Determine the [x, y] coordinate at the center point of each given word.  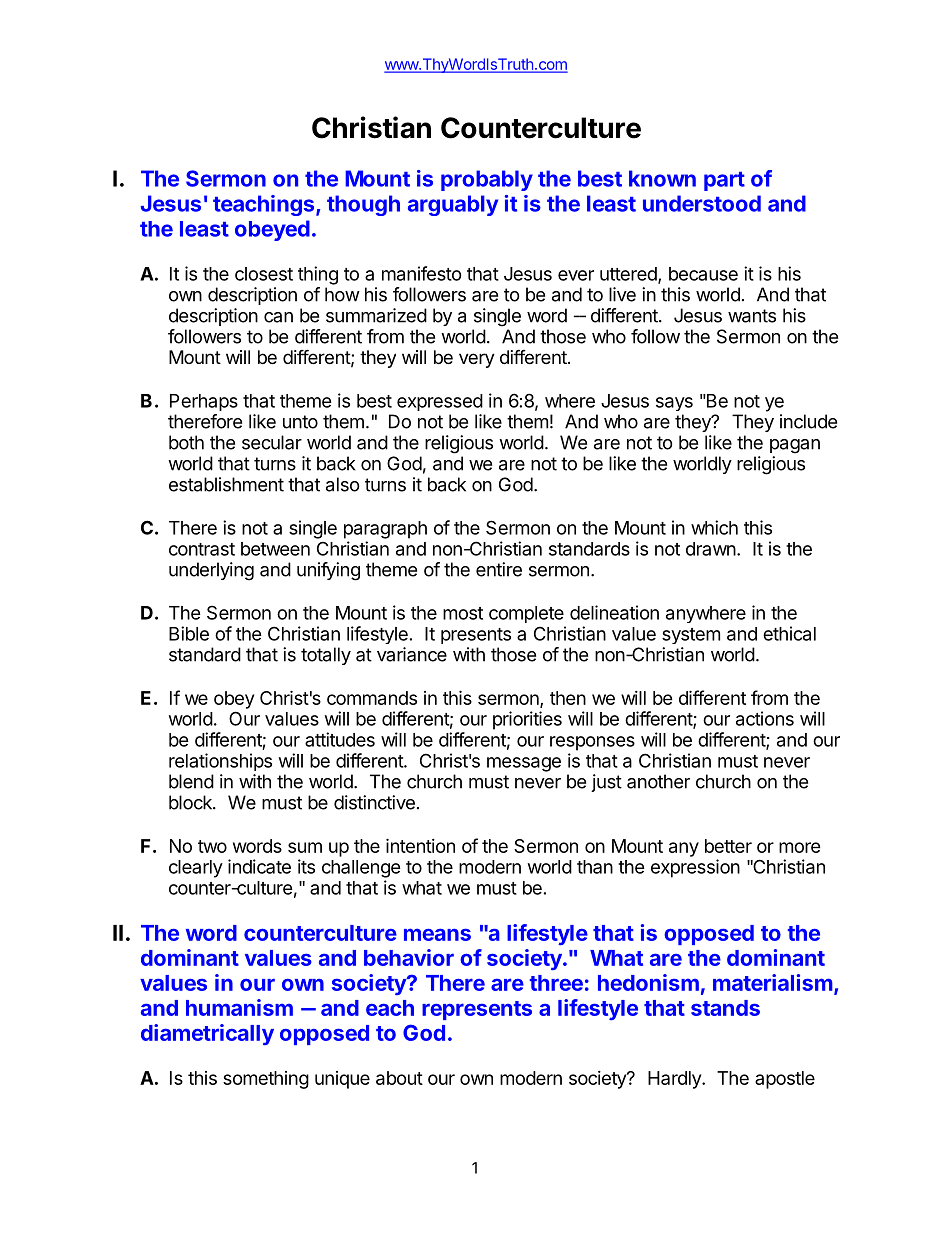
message [524, 764]
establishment [226, 484]
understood [702, 203]
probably [487, 180]
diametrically [207, 1034]
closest [264, 274]
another [658, 781]
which [714, 527]
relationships [220, 762]
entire [499, 569]
